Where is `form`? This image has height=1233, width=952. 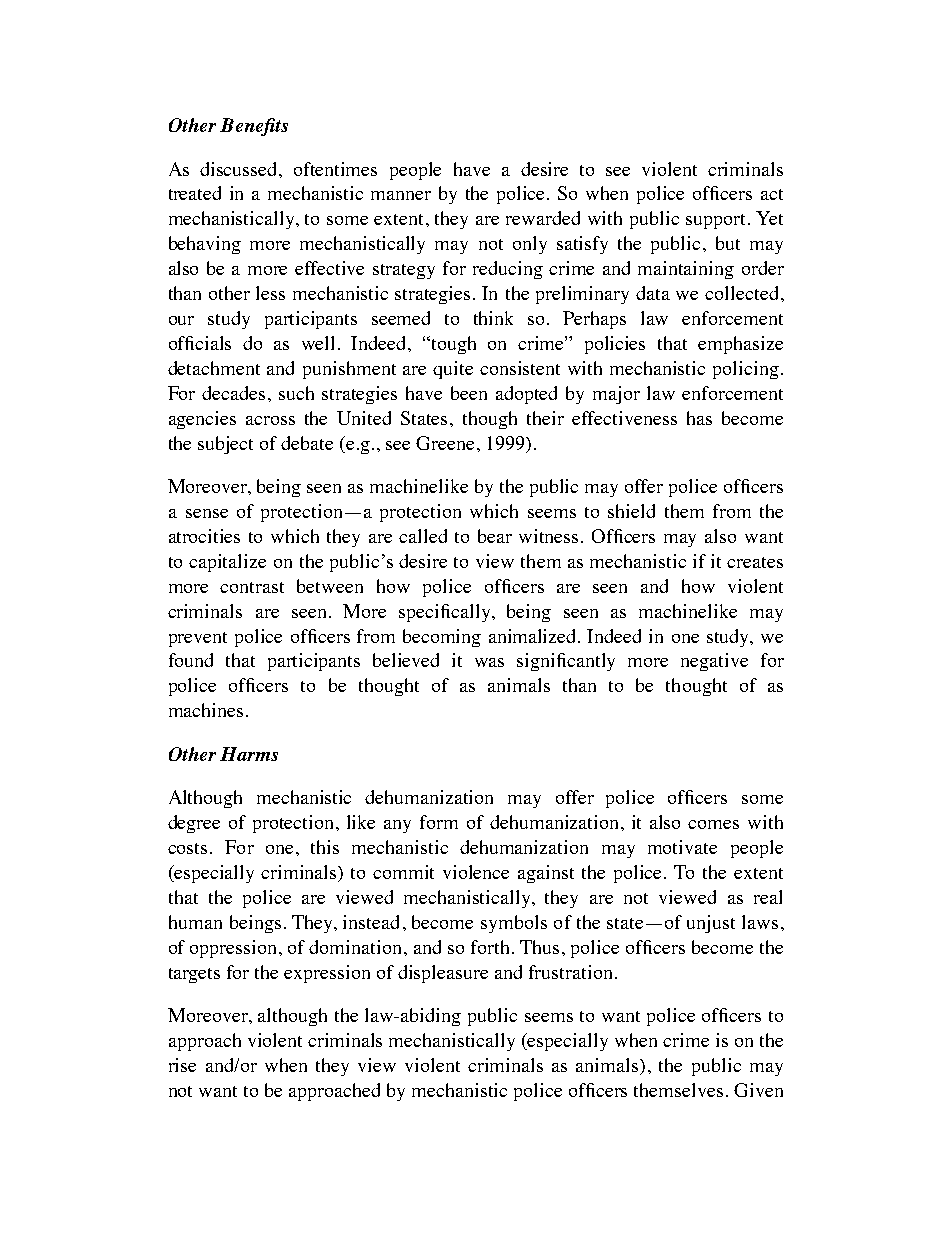
form is located at coordinates (439, 822).
